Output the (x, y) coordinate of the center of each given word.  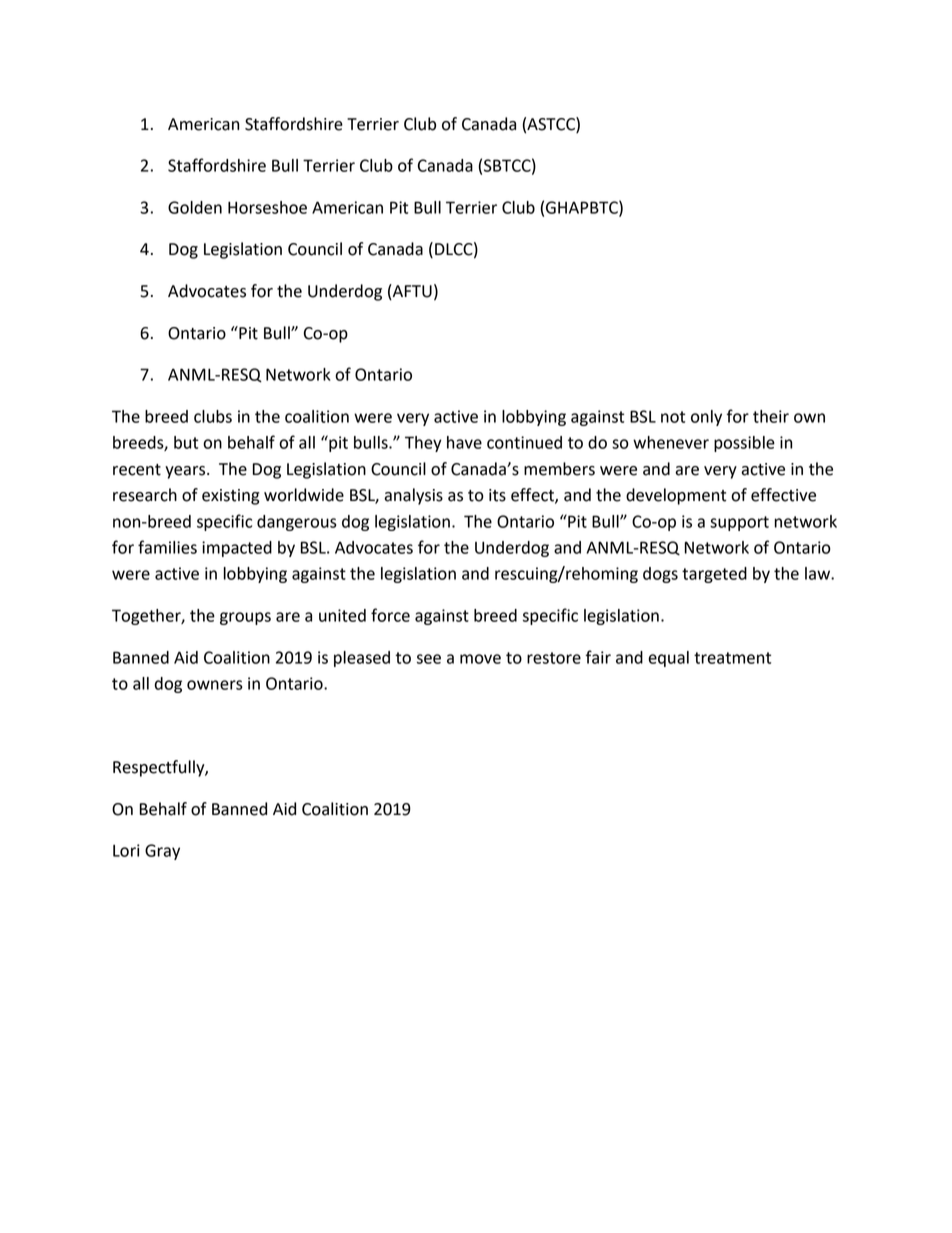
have (464, 442)
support (739, 523)
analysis (413, 496)
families (167, 547)
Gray (162, 852)
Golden (195, 207)
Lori (126, 850)
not (673, 417)
